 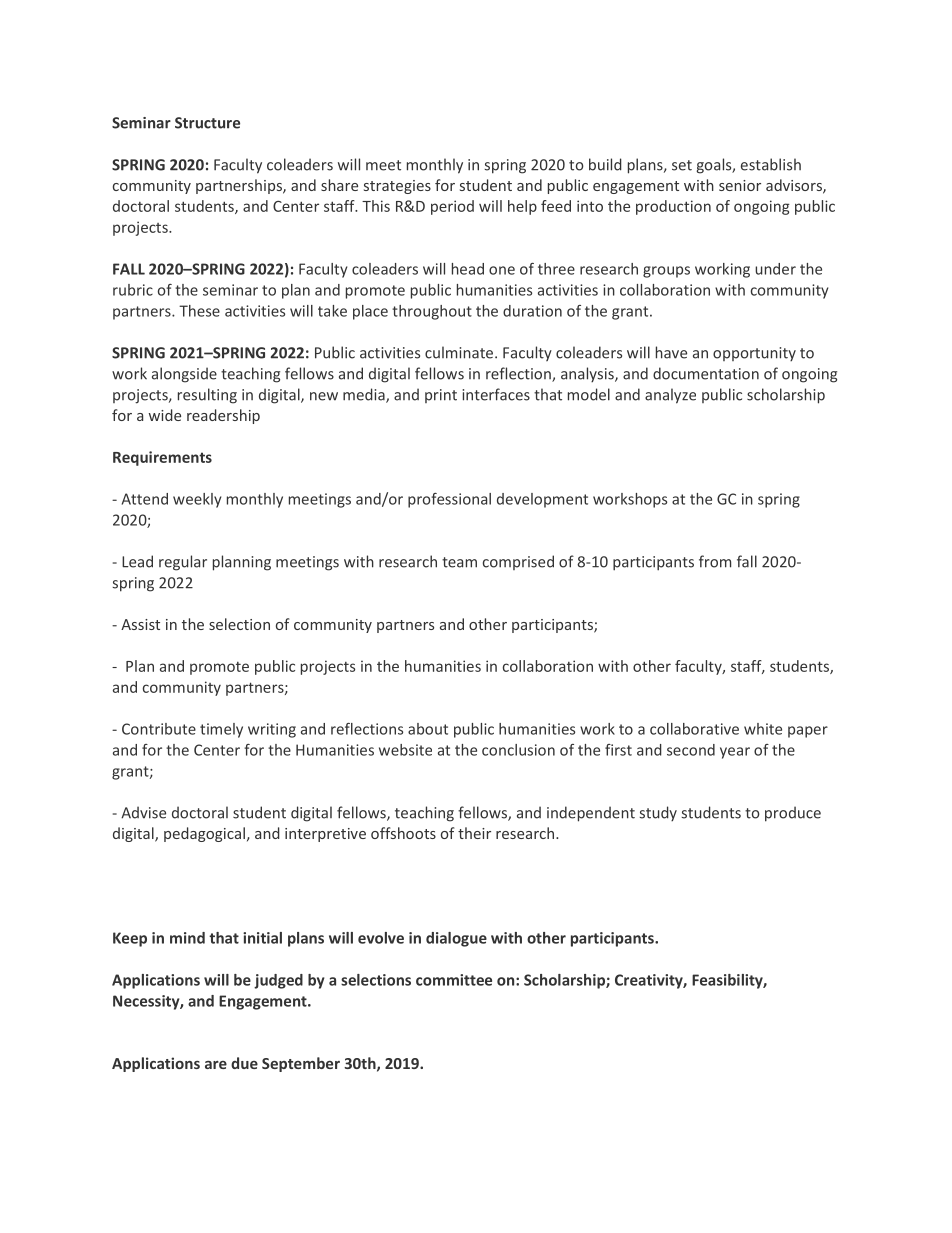 I want to click on establish, so click(x=771, y=164).
